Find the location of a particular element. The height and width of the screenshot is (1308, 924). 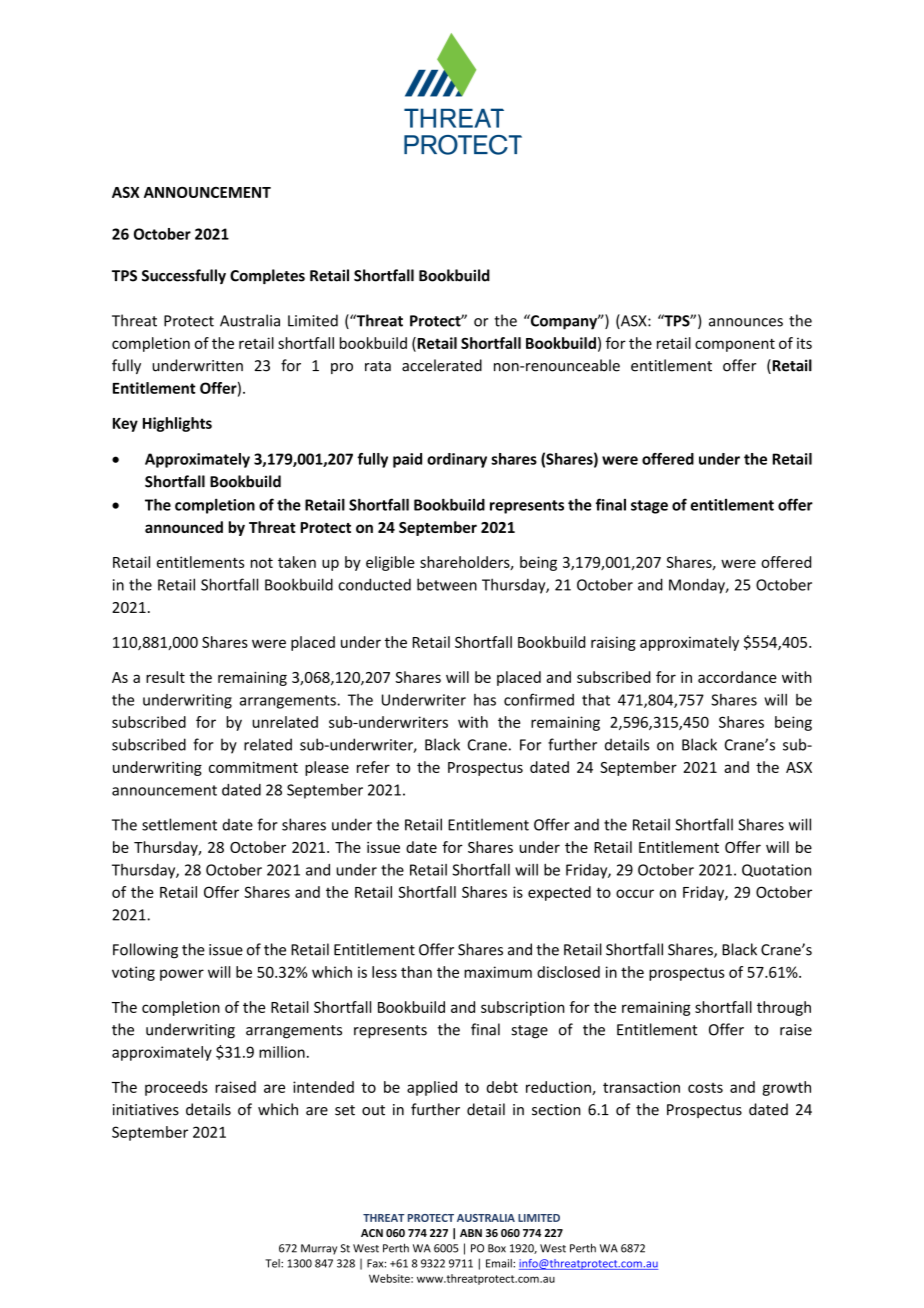

maximum is located at coordinates (498, 972).
